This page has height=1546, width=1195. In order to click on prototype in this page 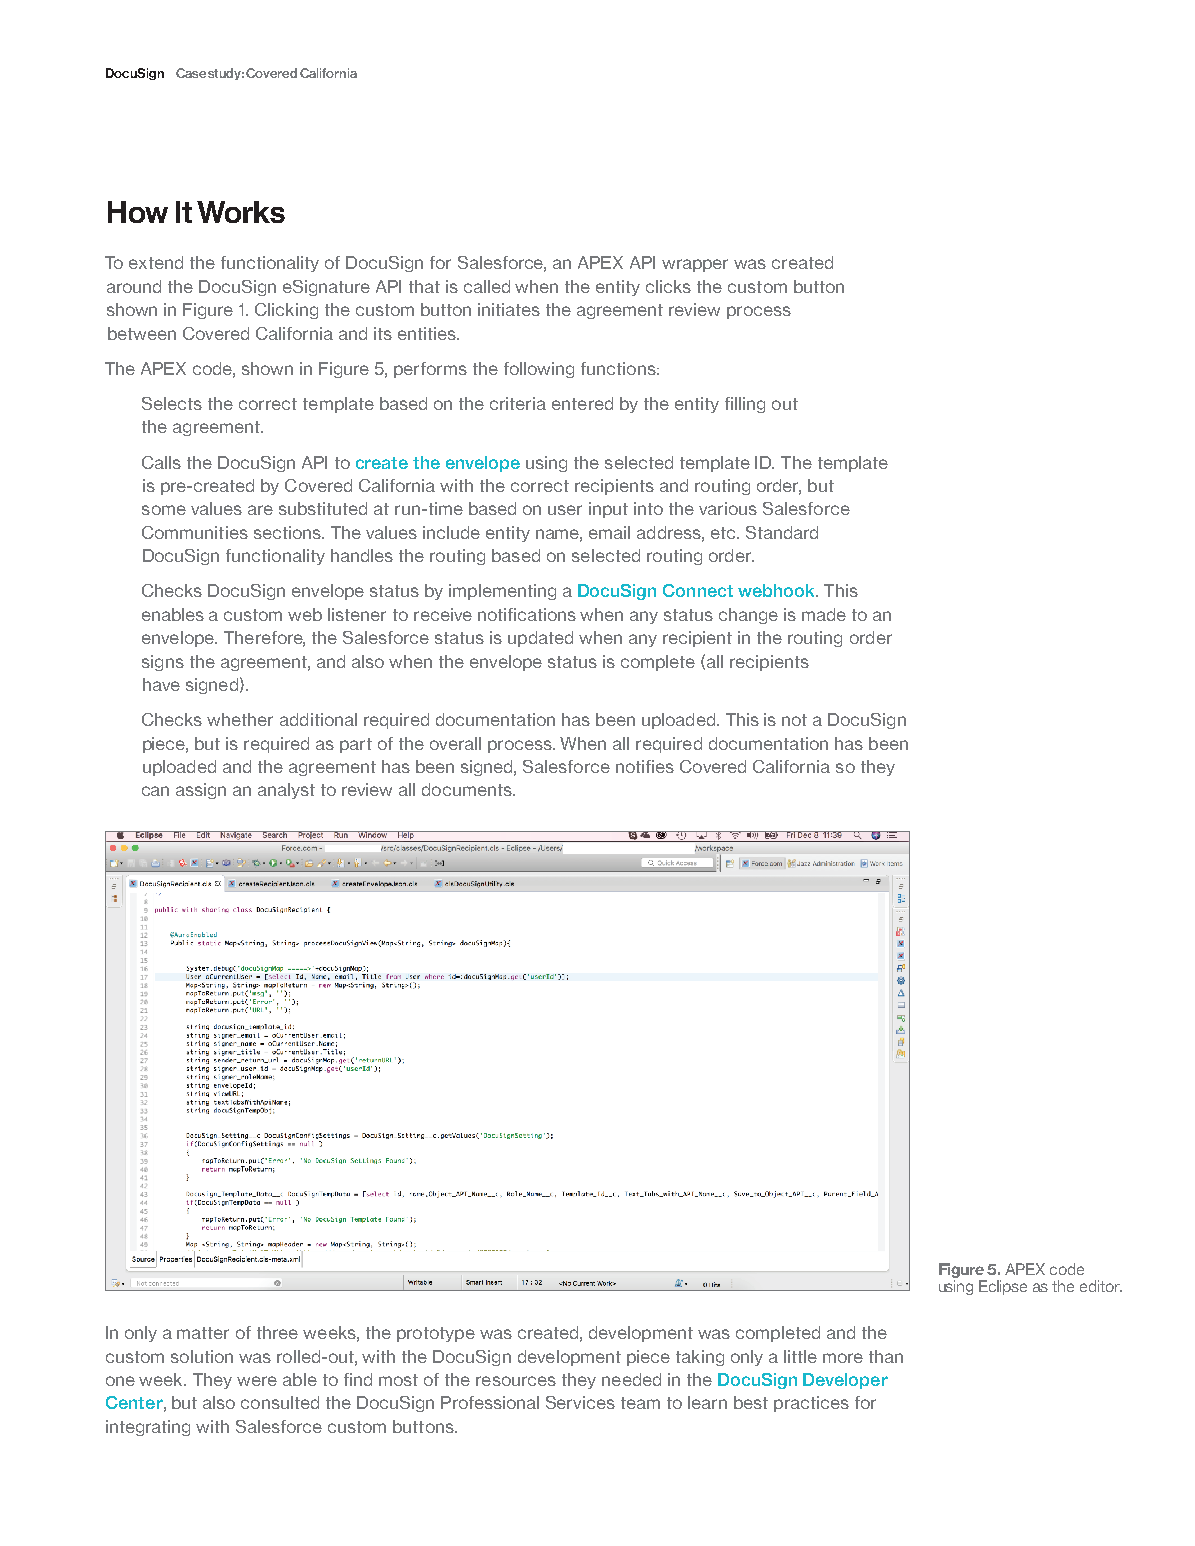, I will do `click(436, 1334)`.
